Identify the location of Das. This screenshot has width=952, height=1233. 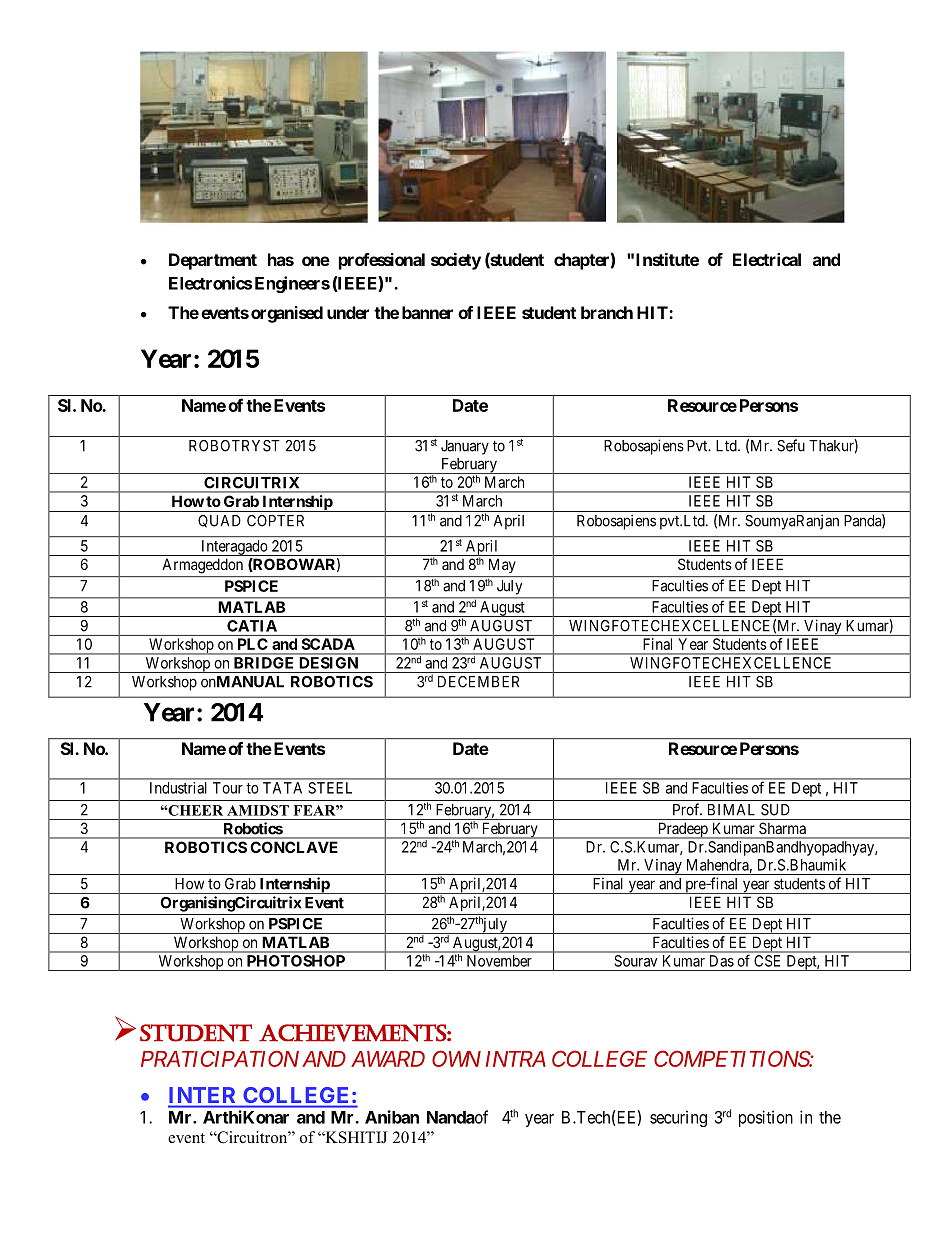
(722, 961).
